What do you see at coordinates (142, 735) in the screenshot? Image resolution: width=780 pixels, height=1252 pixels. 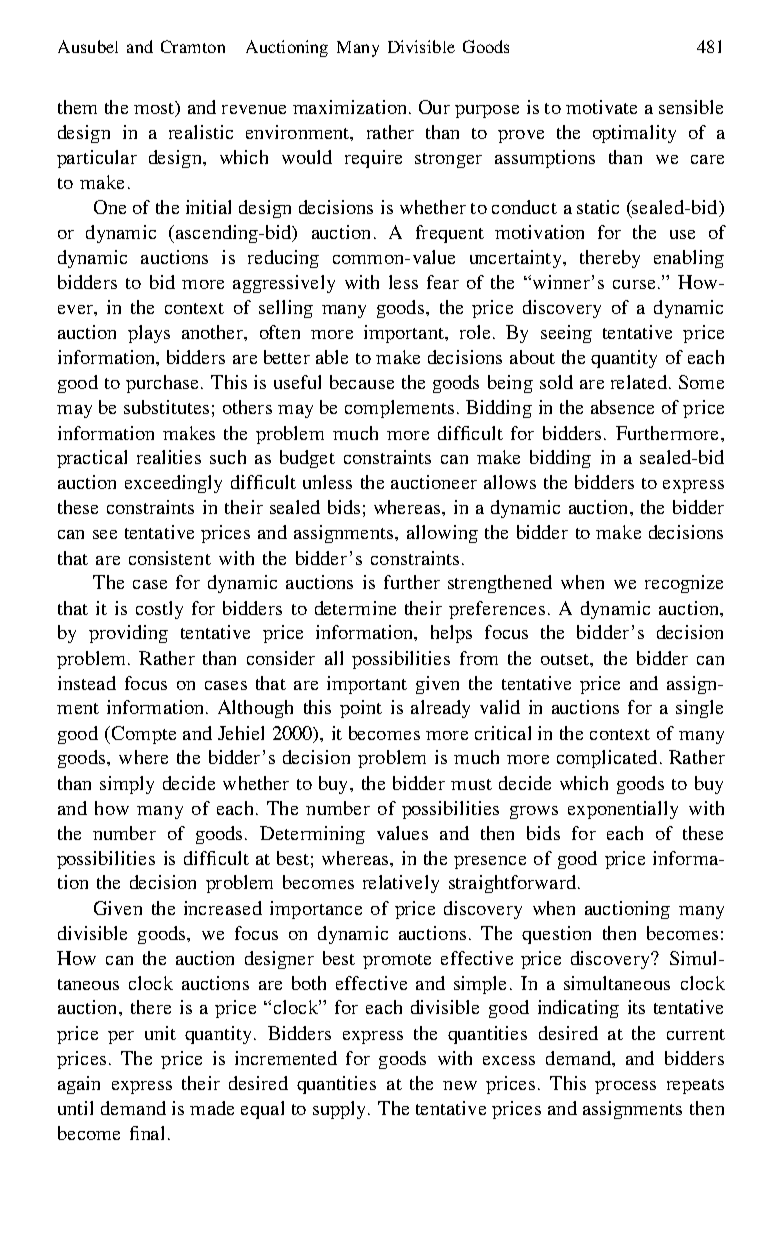 I see `Compte` at bounding box center [142, 735].
